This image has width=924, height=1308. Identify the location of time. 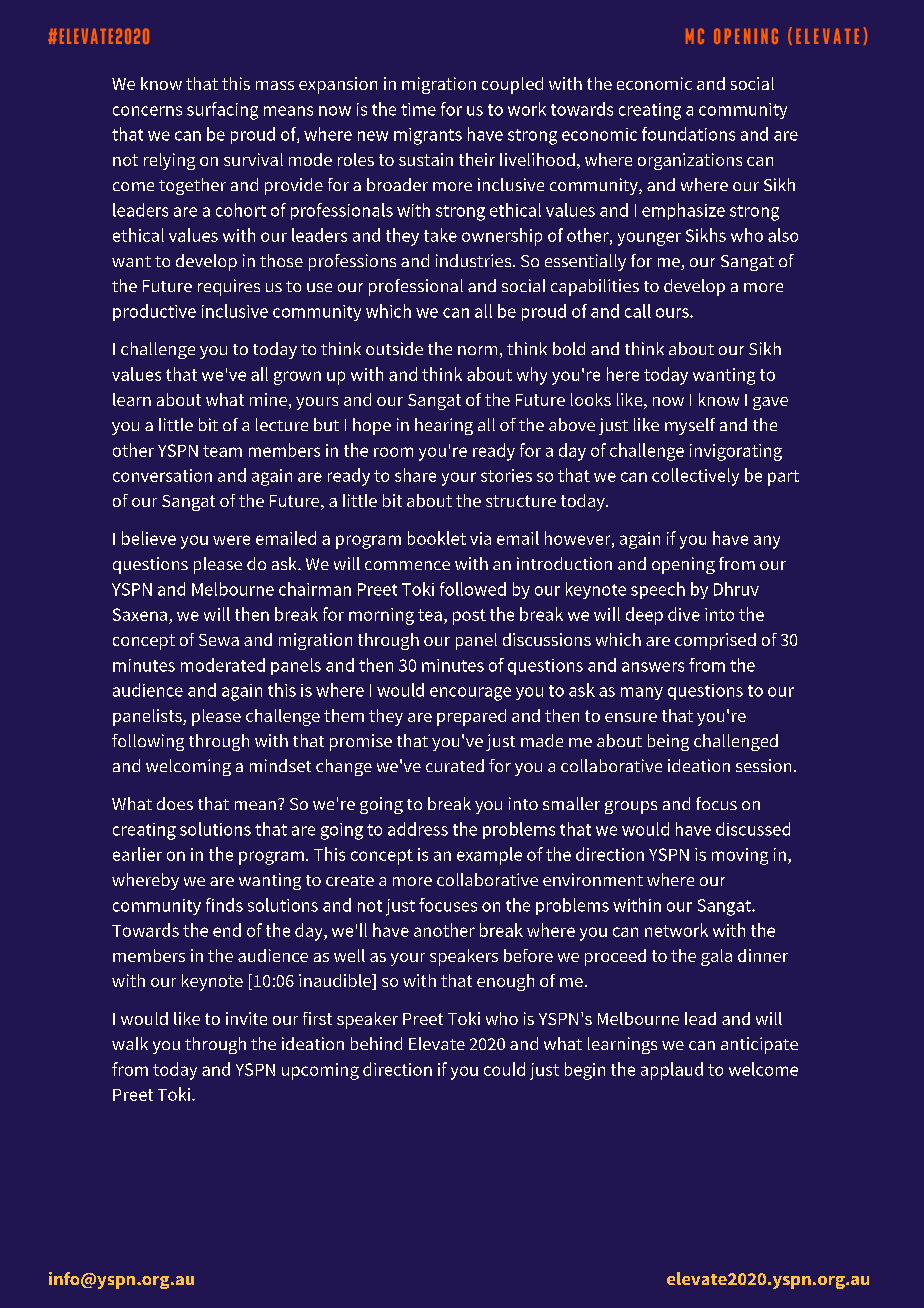
(418, 109).
